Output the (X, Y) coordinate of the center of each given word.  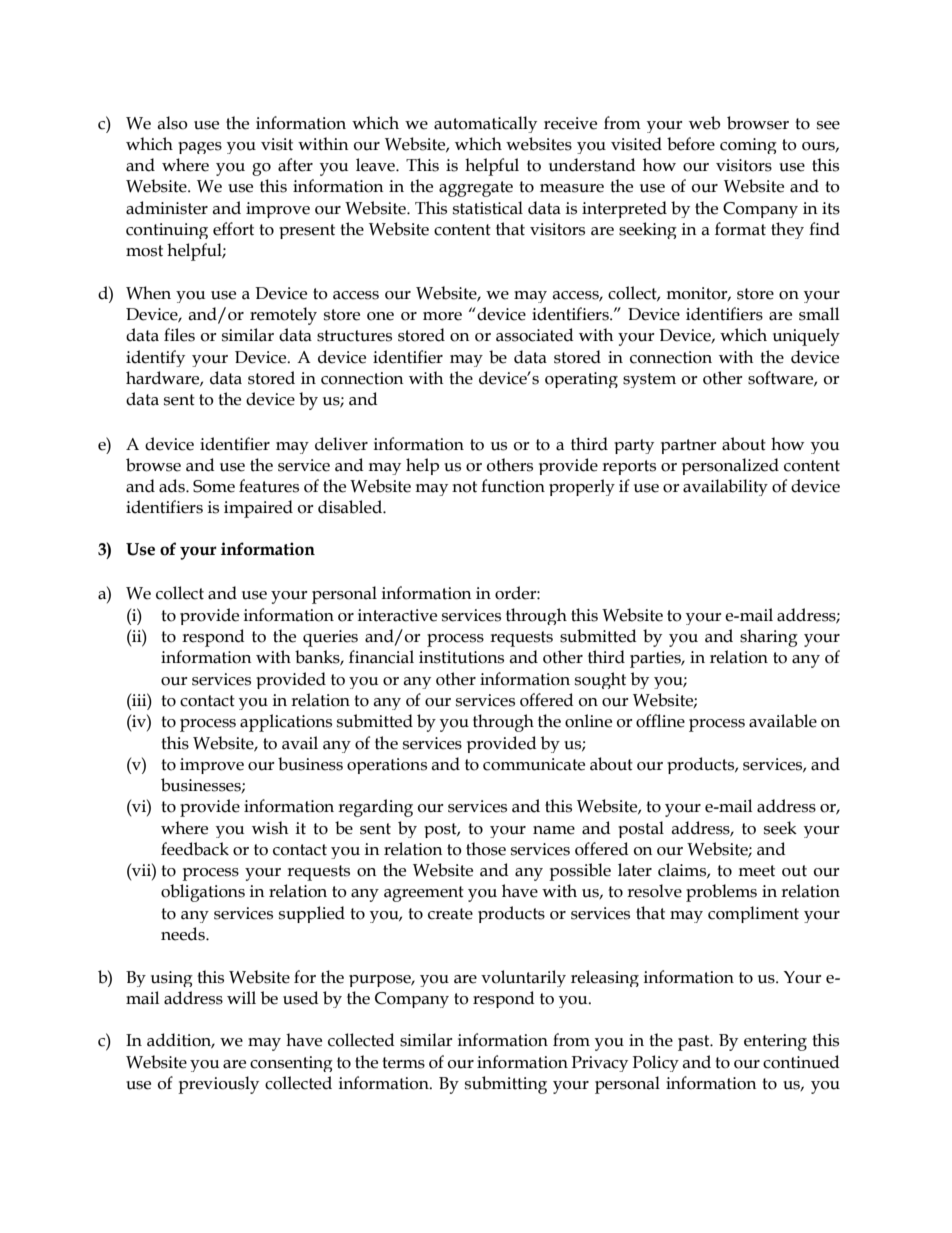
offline (660, 721)
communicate (534, 764)
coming (748, 146)
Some (214, 486)
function (513, 486)
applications (286, 723)
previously (218, 1085)
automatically (485, 124)
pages (200, 148)
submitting (506, 1085)
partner (689, 446)
